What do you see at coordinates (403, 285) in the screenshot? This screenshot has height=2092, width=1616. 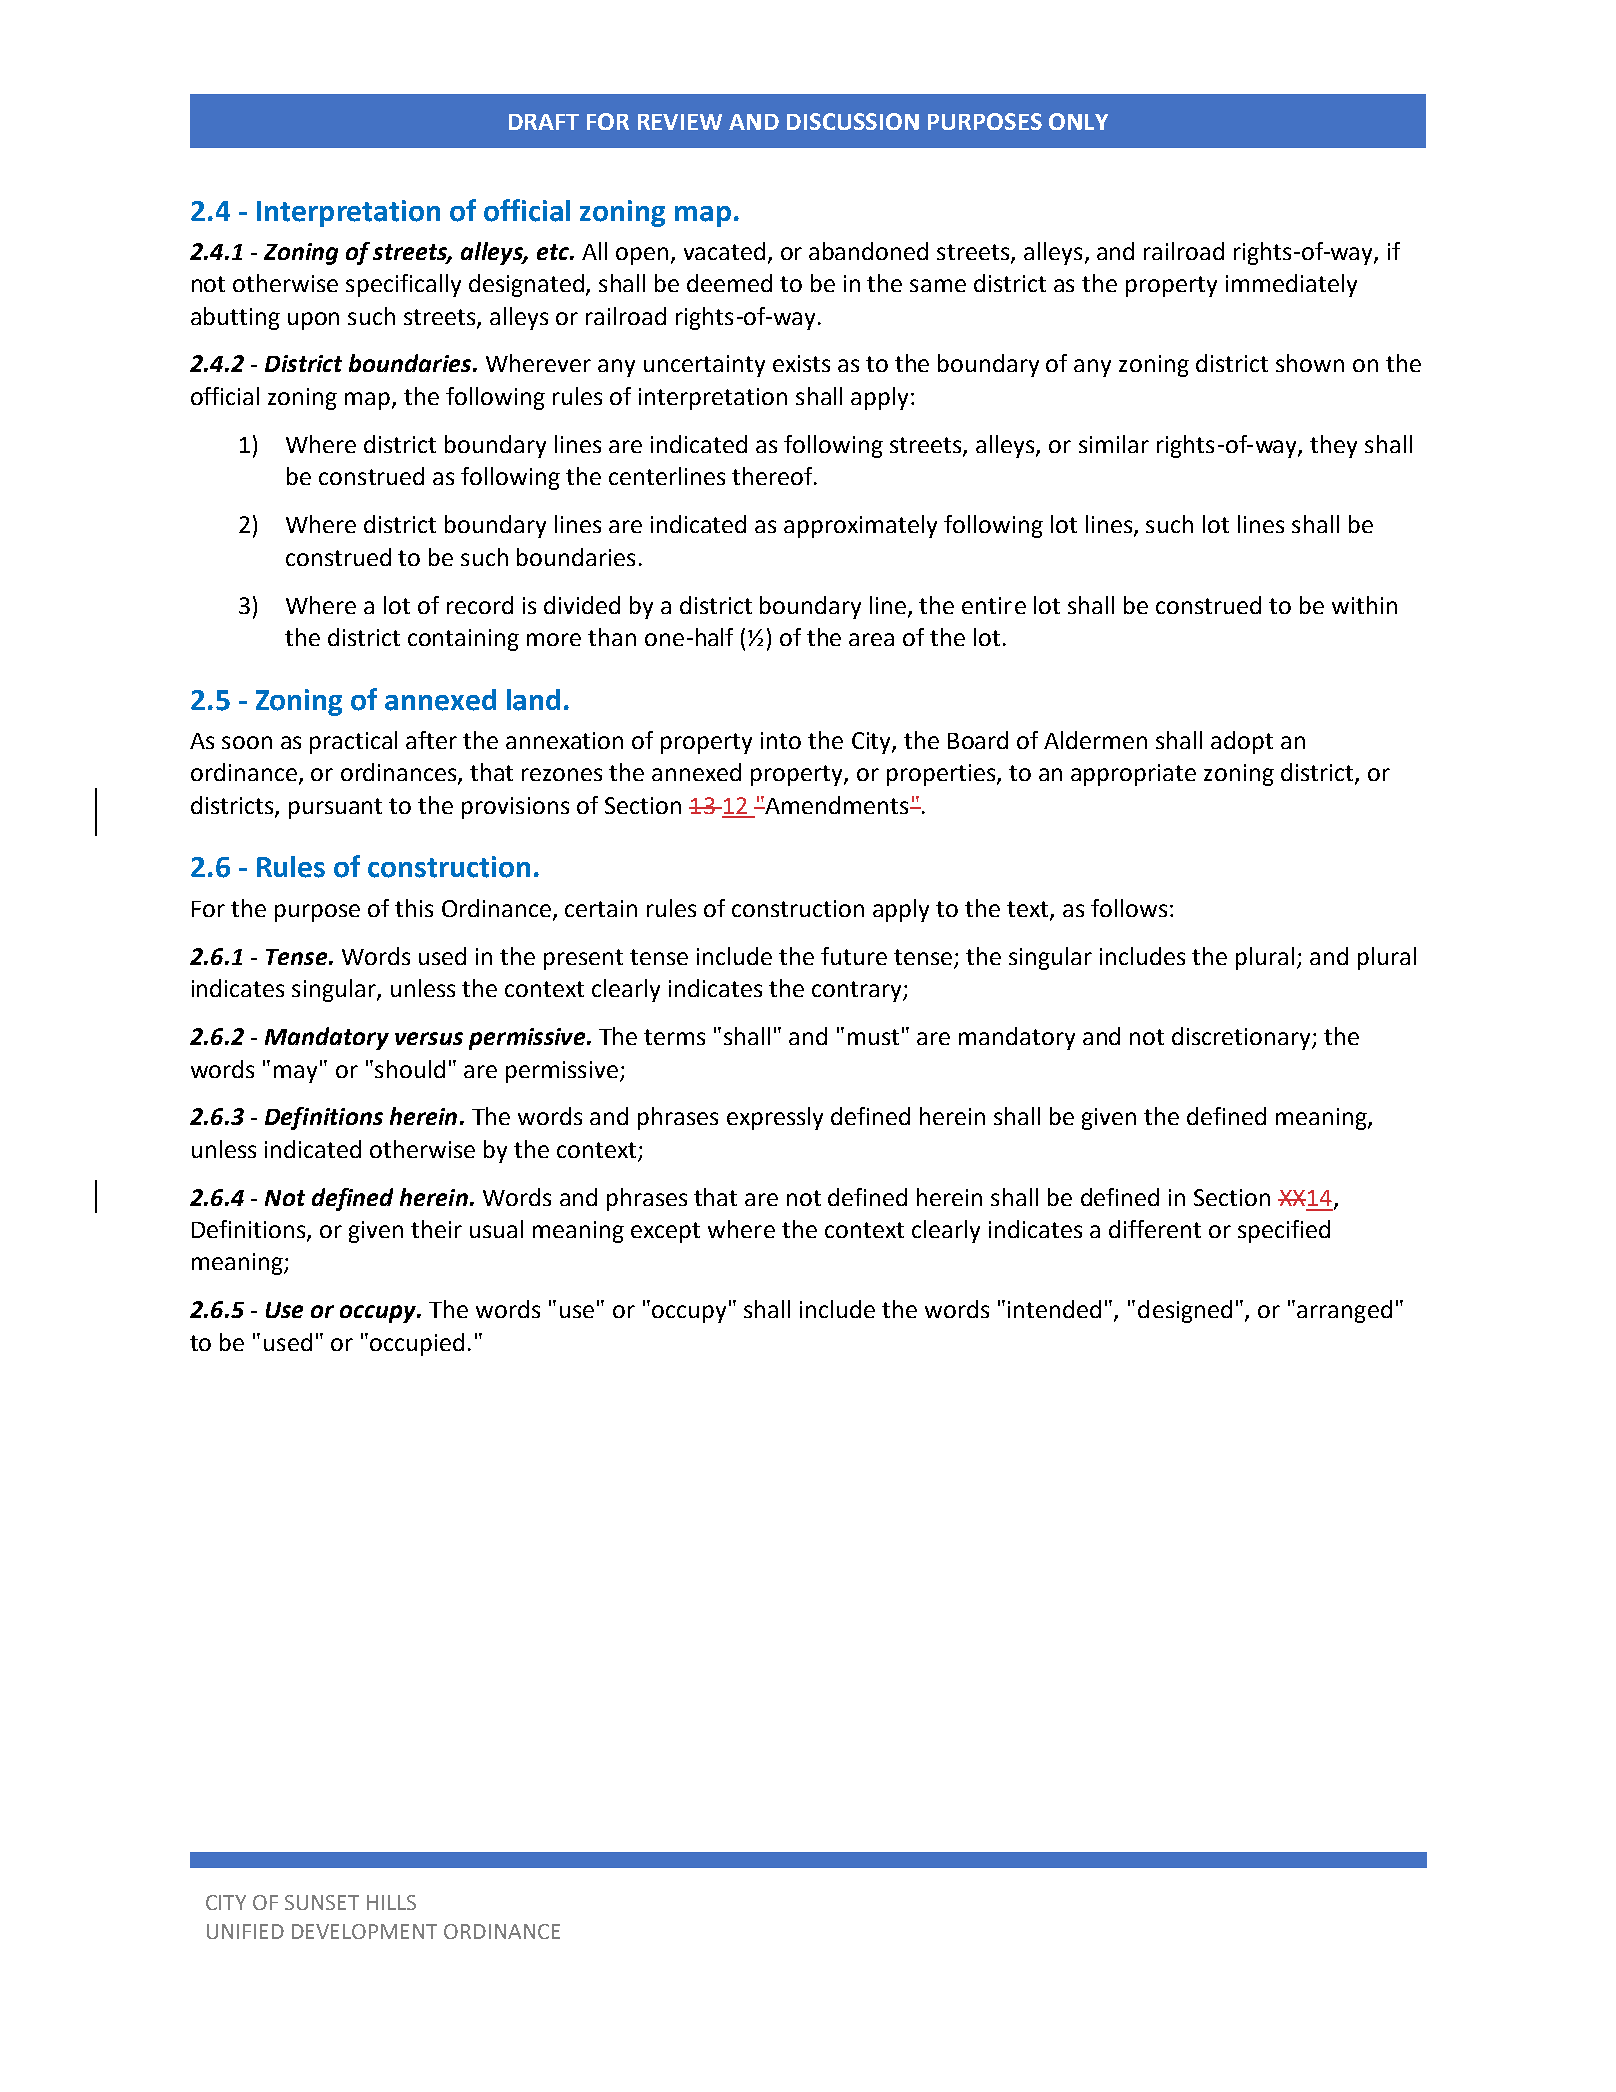 I see `specifically` at bounding box center [403, 285].
